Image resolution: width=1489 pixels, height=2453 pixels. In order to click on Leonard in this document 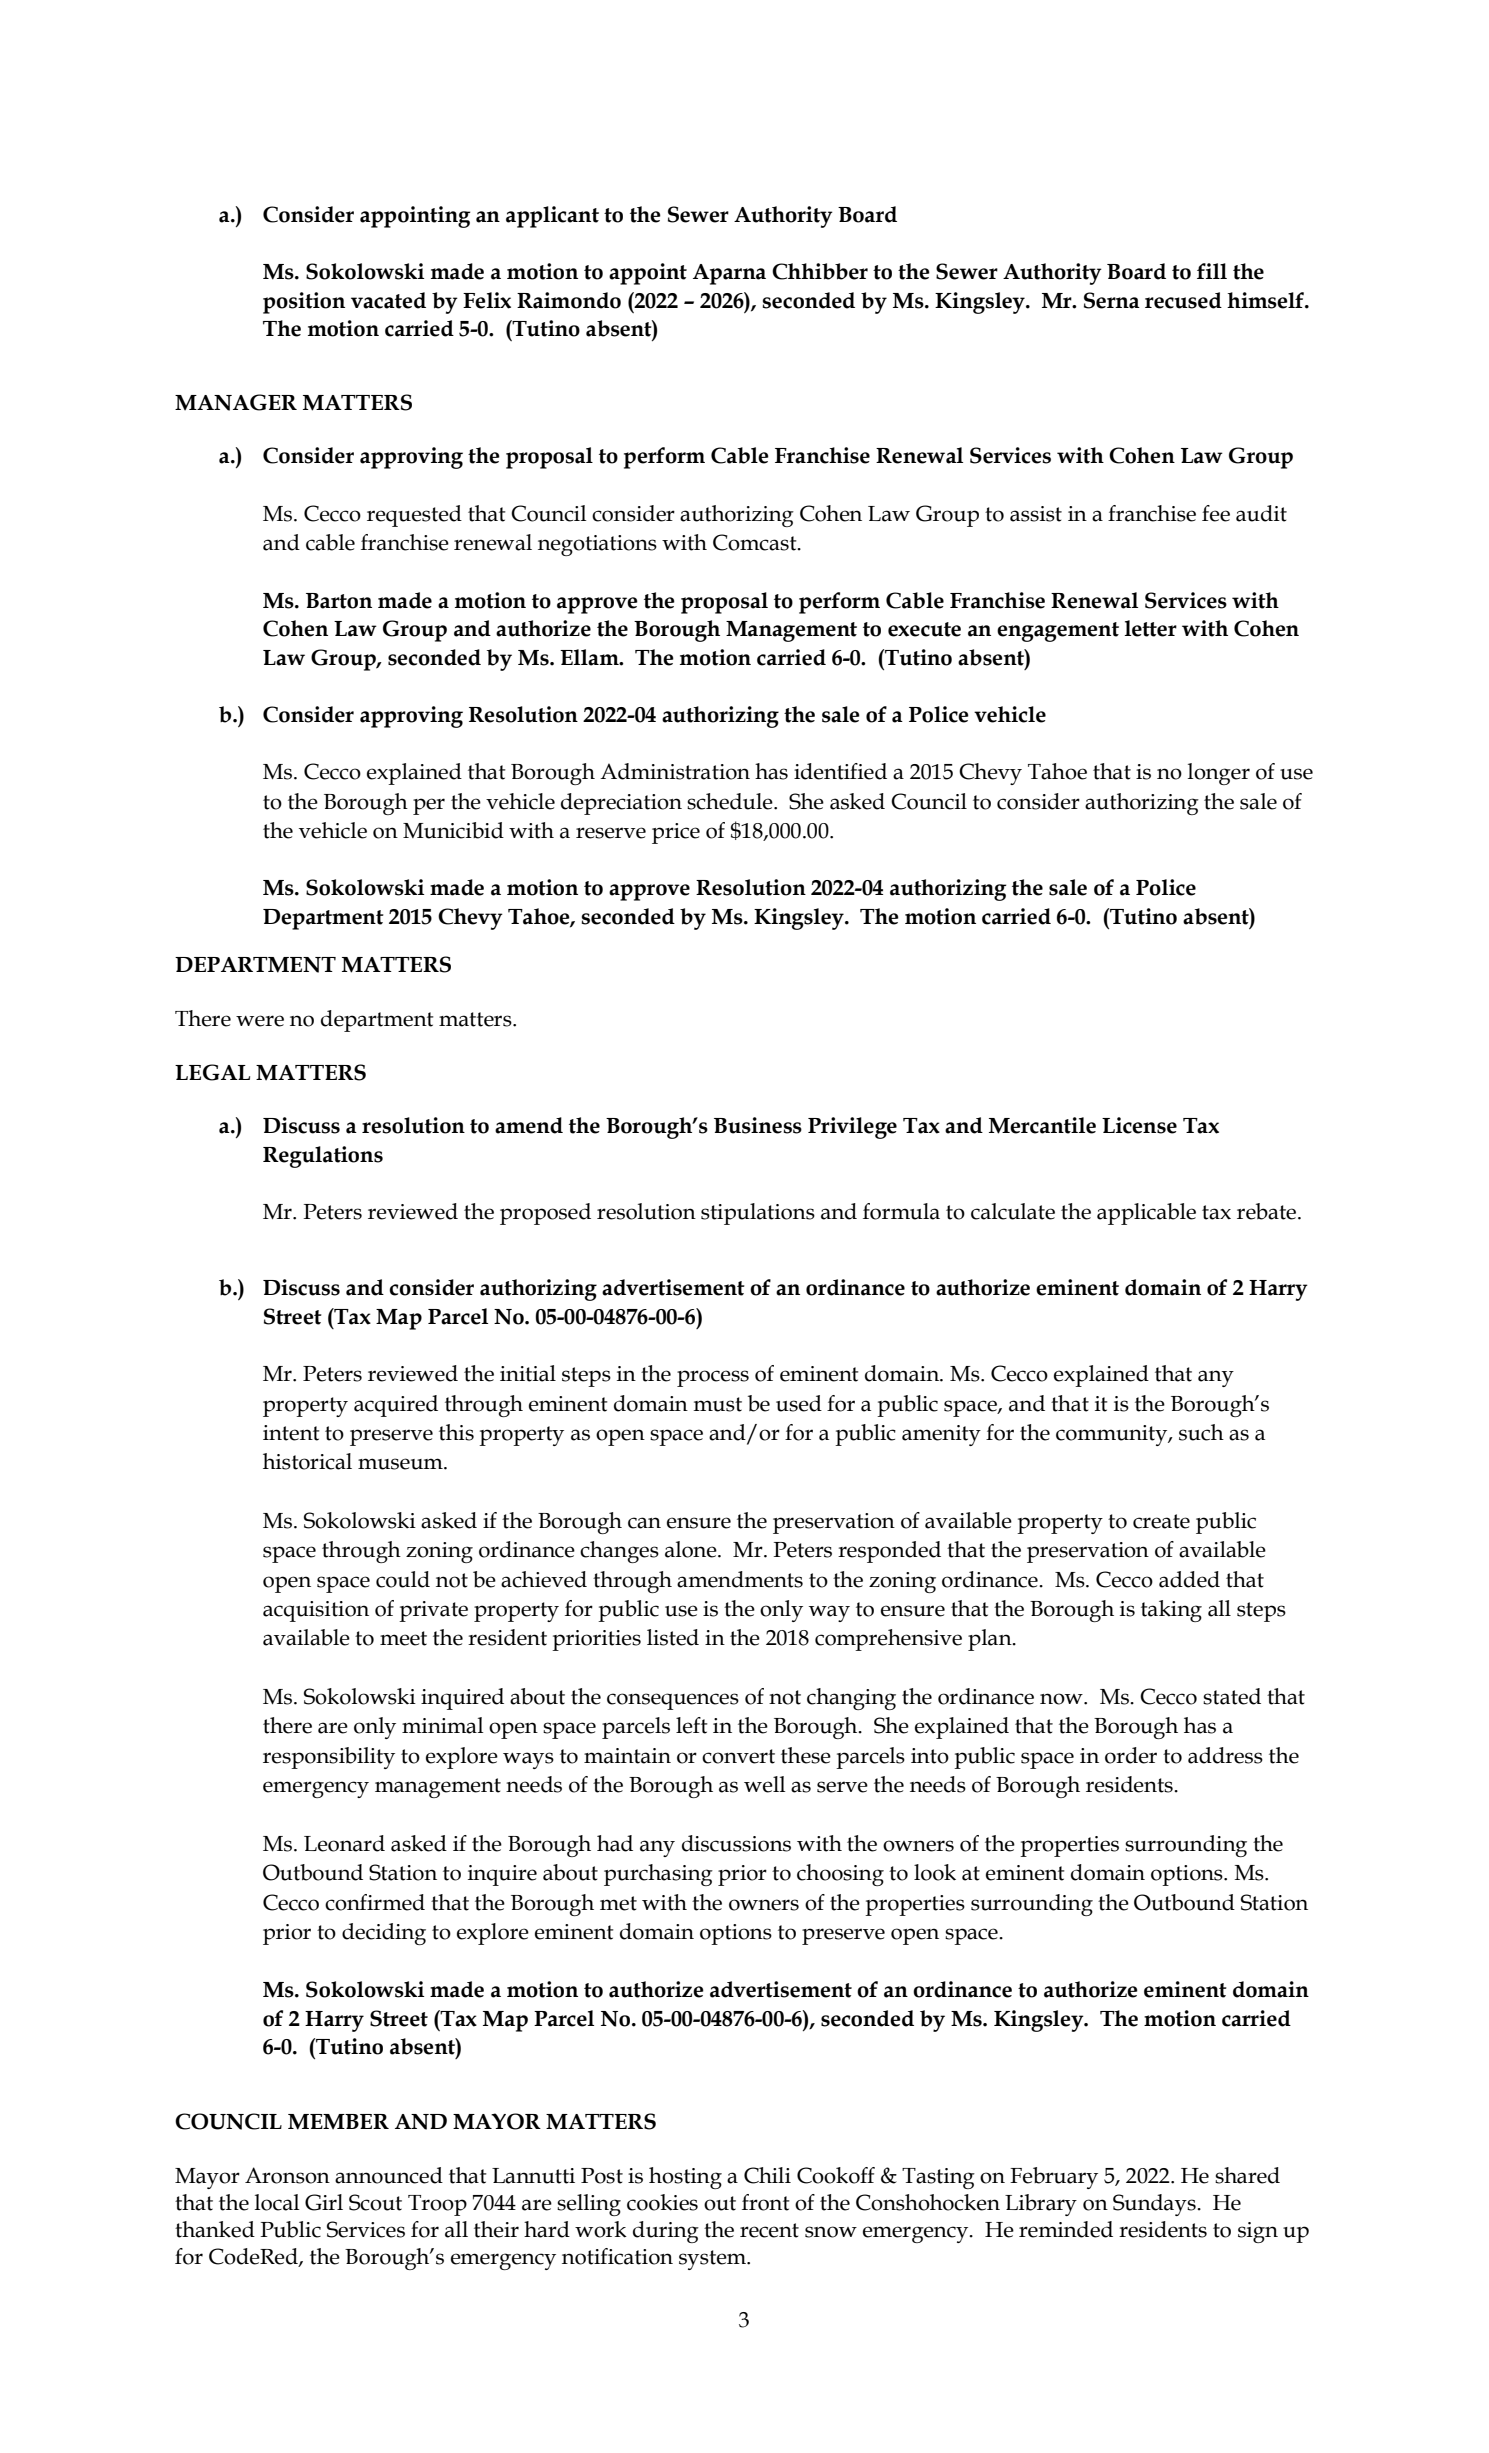, I will do `click(344, 1843)`.
